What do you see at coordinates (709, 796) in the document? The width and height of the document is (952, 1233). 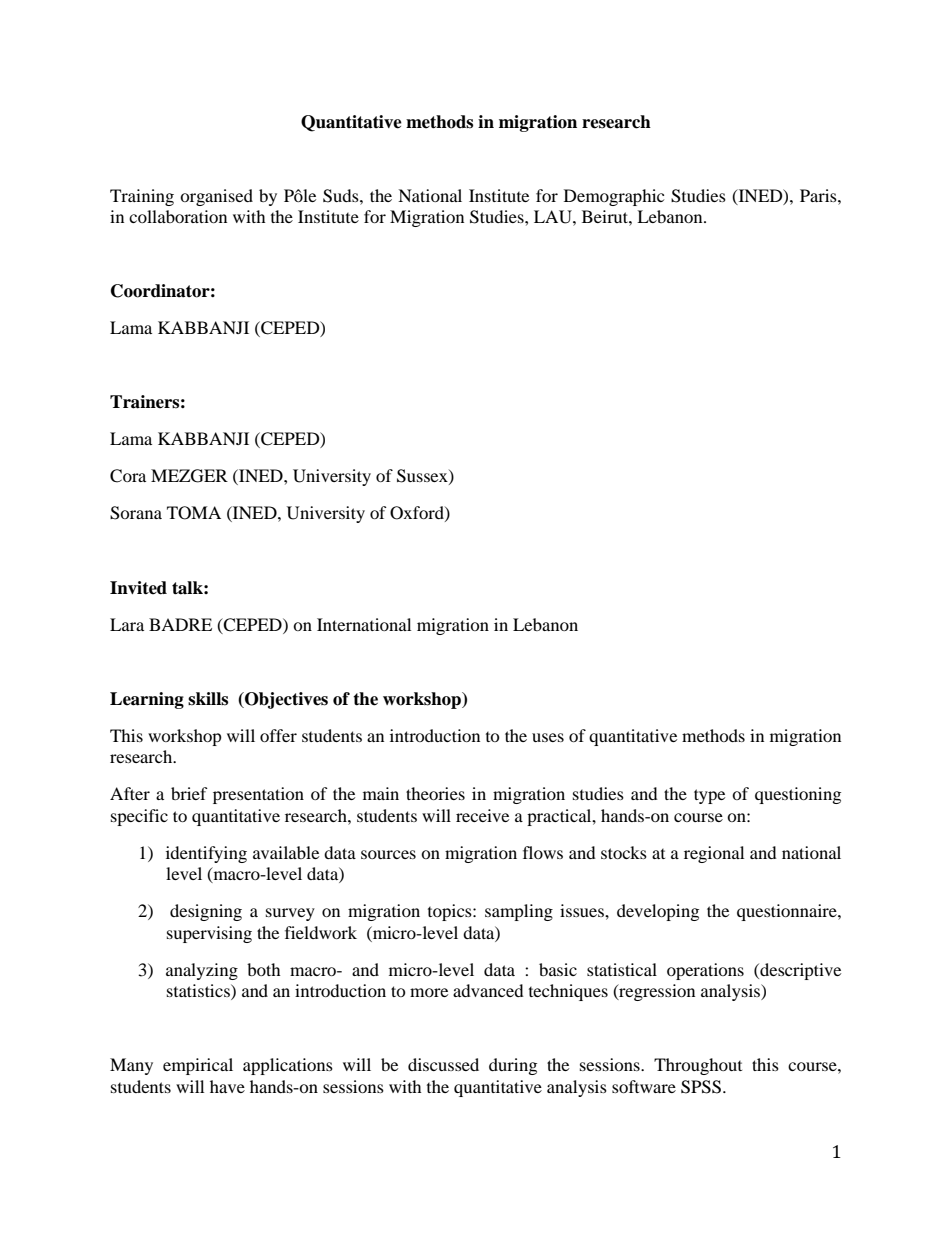 I see `type` at bounding box center [709, 796].
